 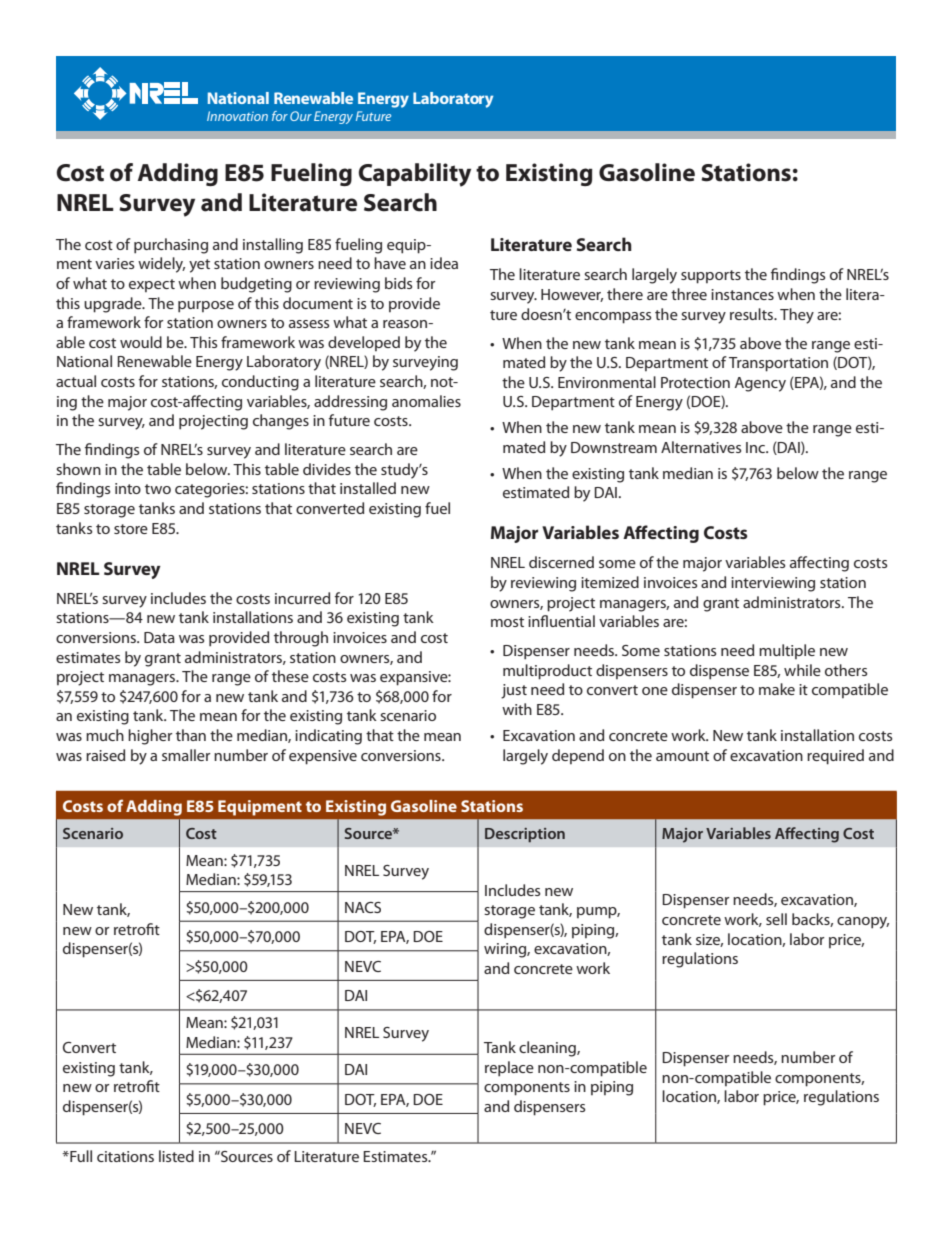 What do you see at coordinates (158, 489) in the page?
I see `two` at bounding box center [158, 489].
